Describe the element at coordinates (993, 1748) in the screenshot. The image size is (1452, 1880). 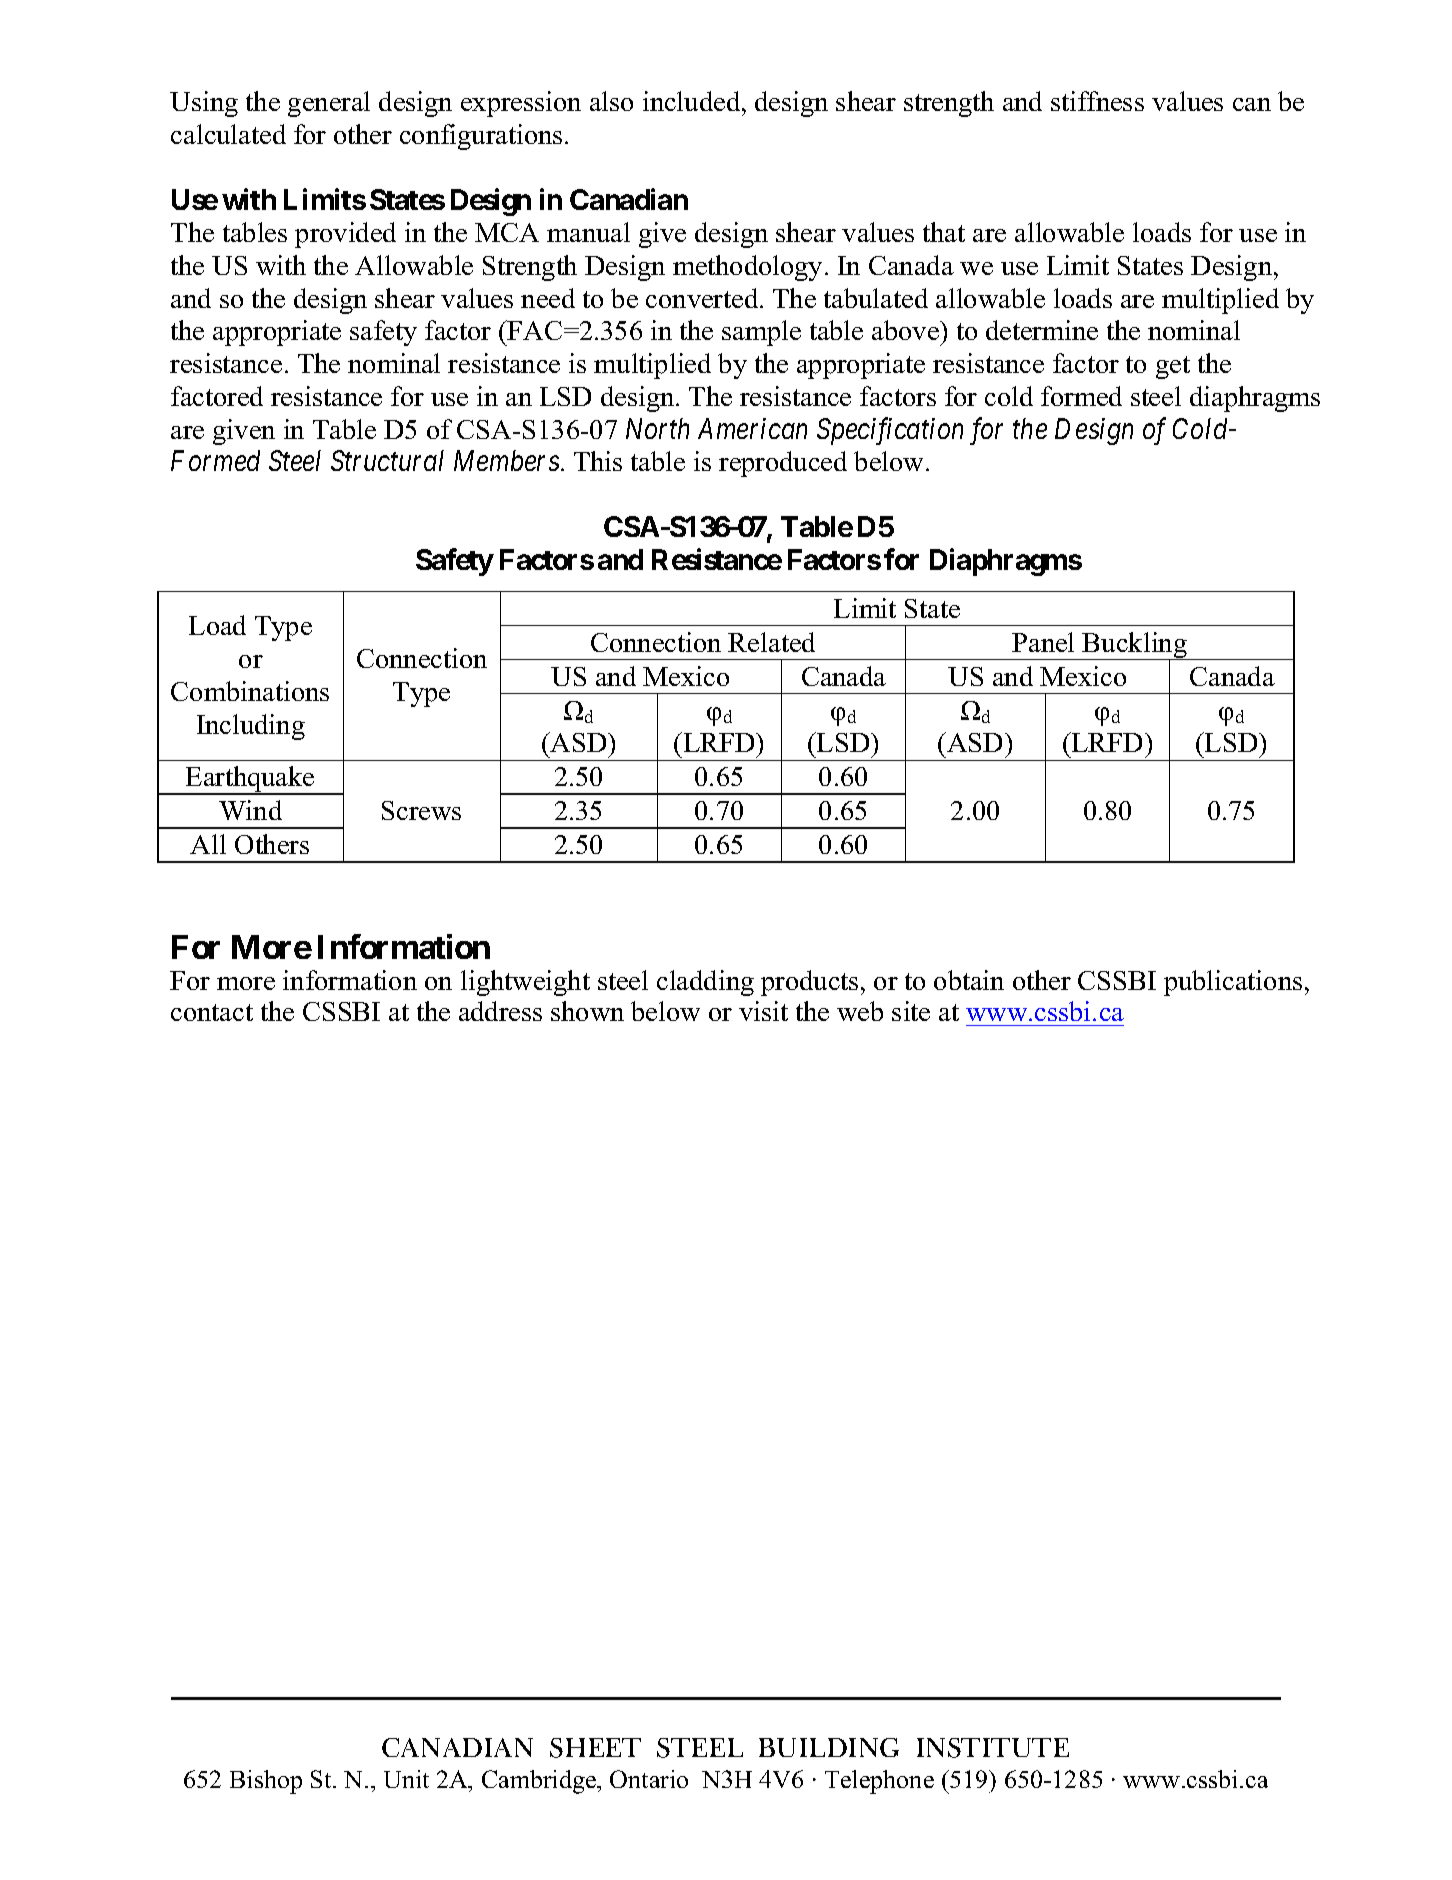
I see `INSTITUTE` at that location.
